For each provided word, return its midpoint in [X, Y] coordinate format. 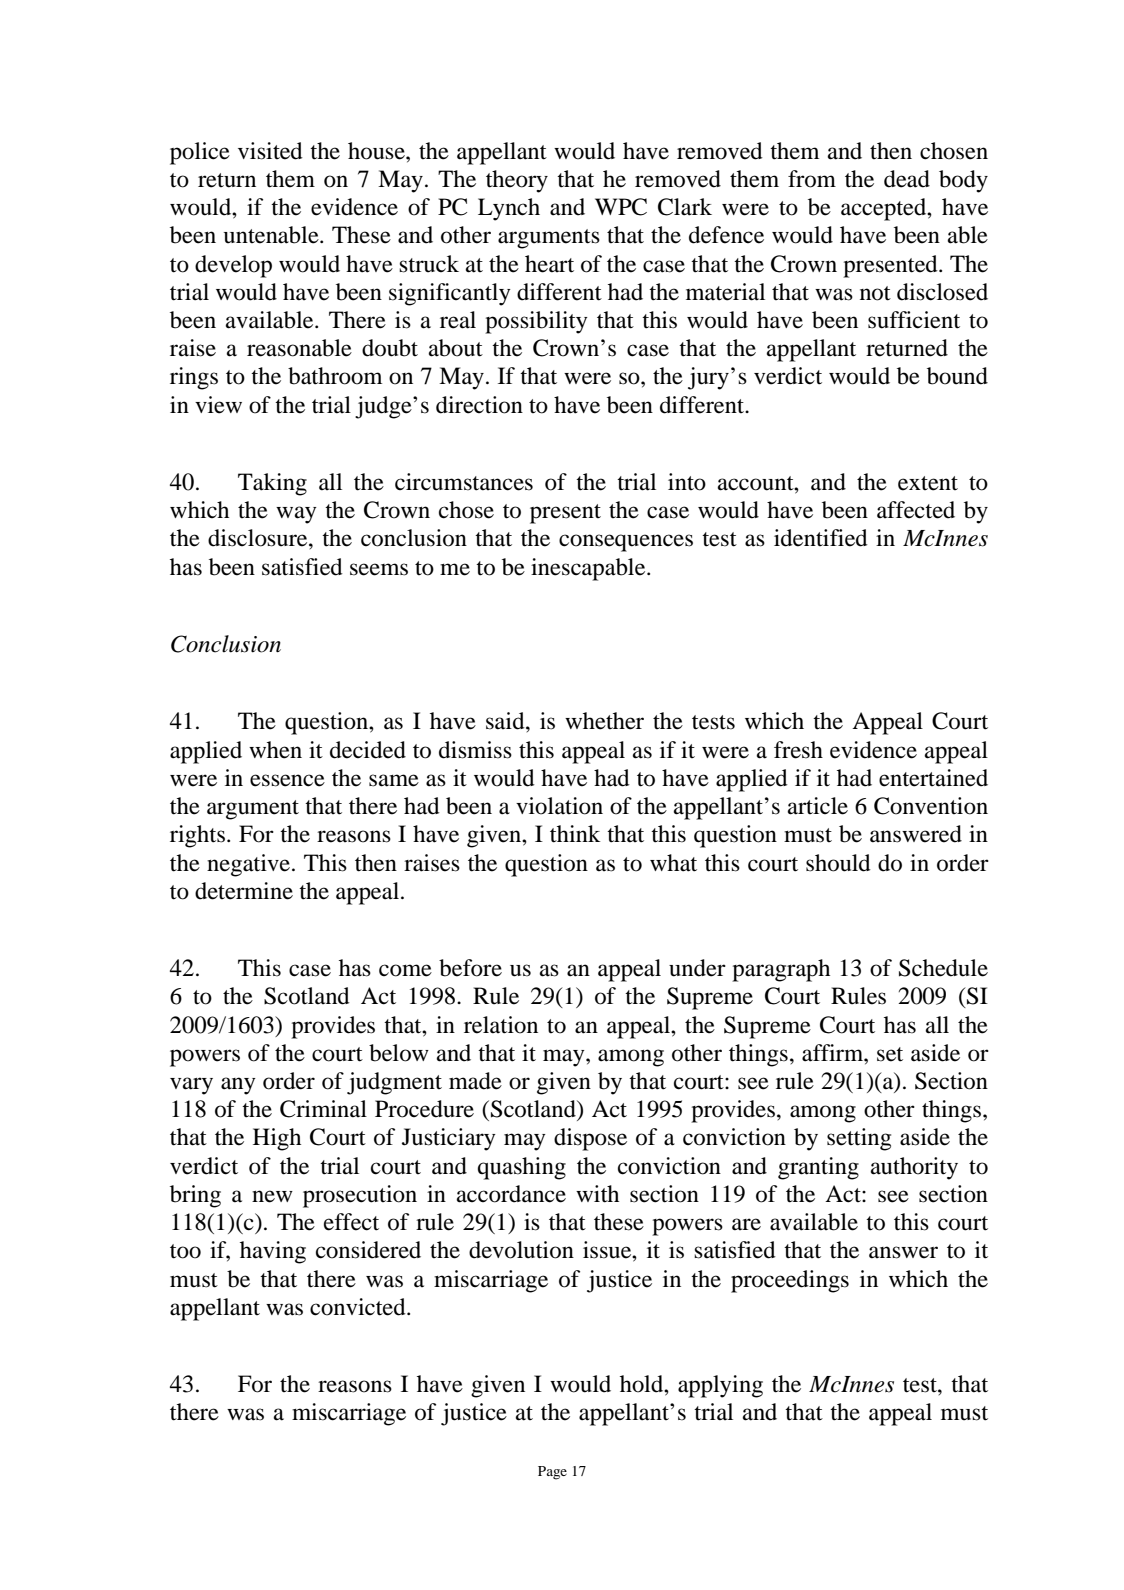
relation [501, 1025]
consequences [626, 543]
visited [270, 151]
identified [821, 538]
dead [907, 179]
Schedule [943, 968]
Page [552, 1473]
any [238, 1086]
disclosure [259, 538]
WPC [621, 207]
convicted [359, 1307]
